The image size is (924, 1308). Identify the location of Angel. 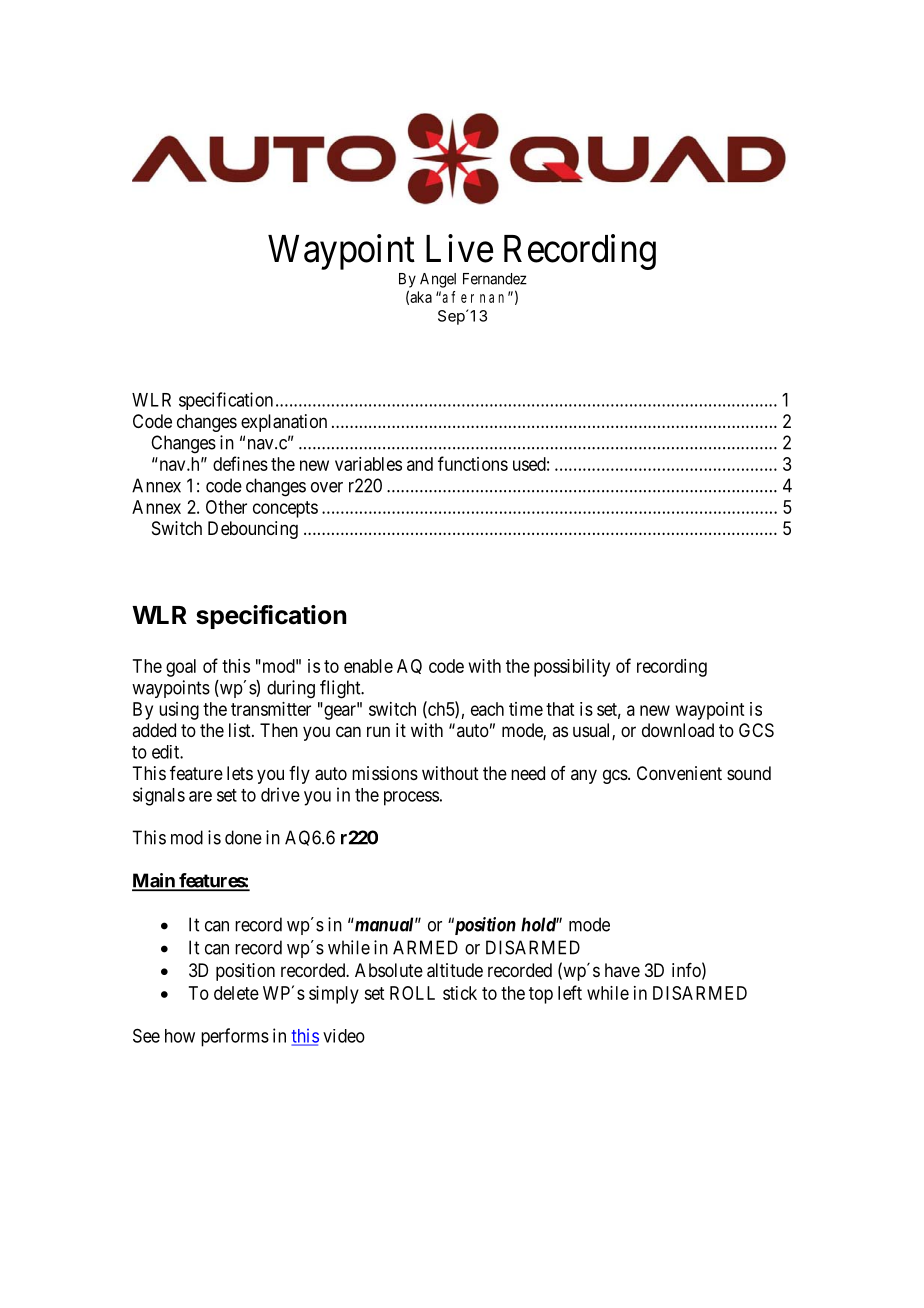
(438, 280).
